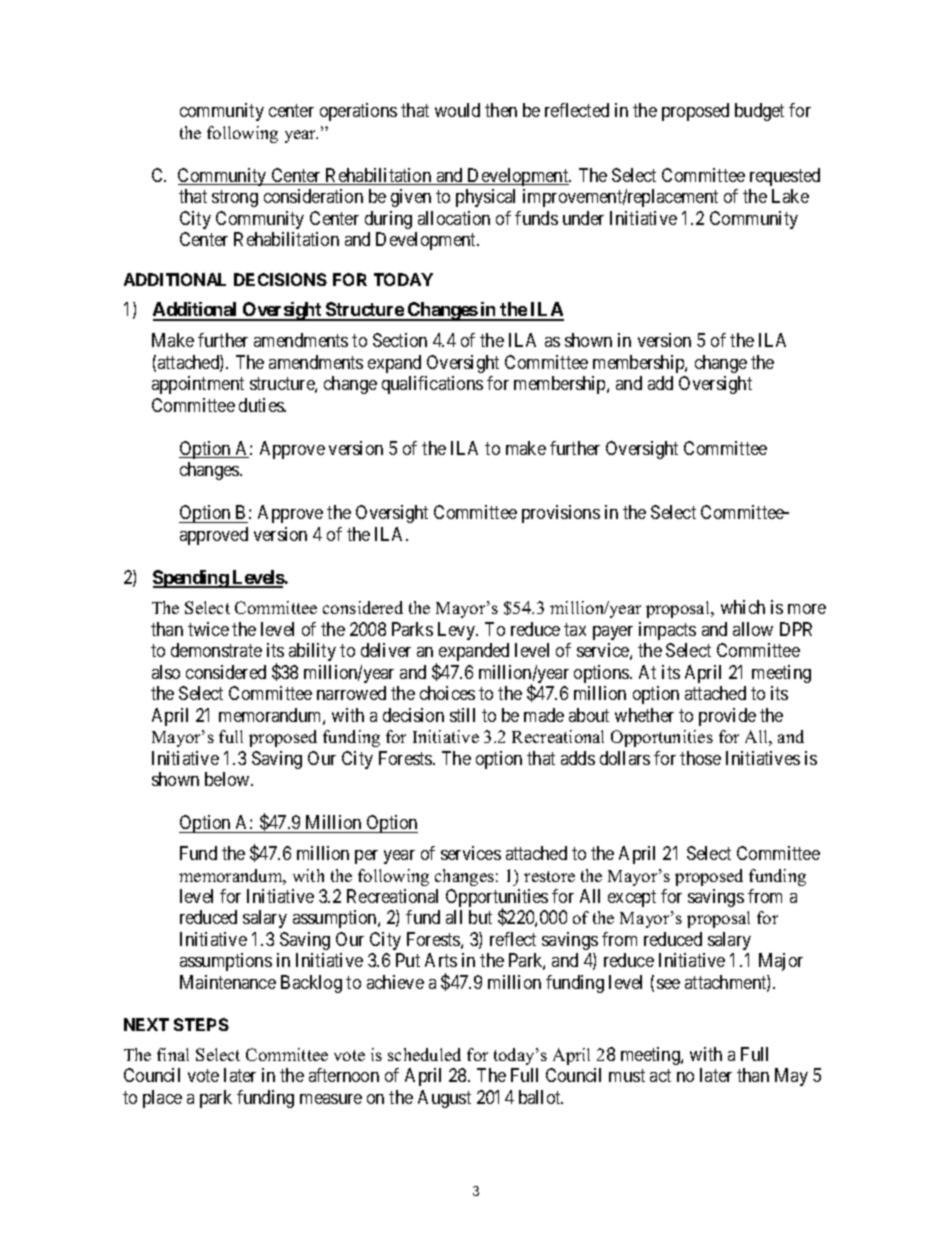 This screenshot has width=952, height=1233. What do you see at coordinates (457, 110) in the screenshot?
I see `would` at bounding box center [457, 110].
